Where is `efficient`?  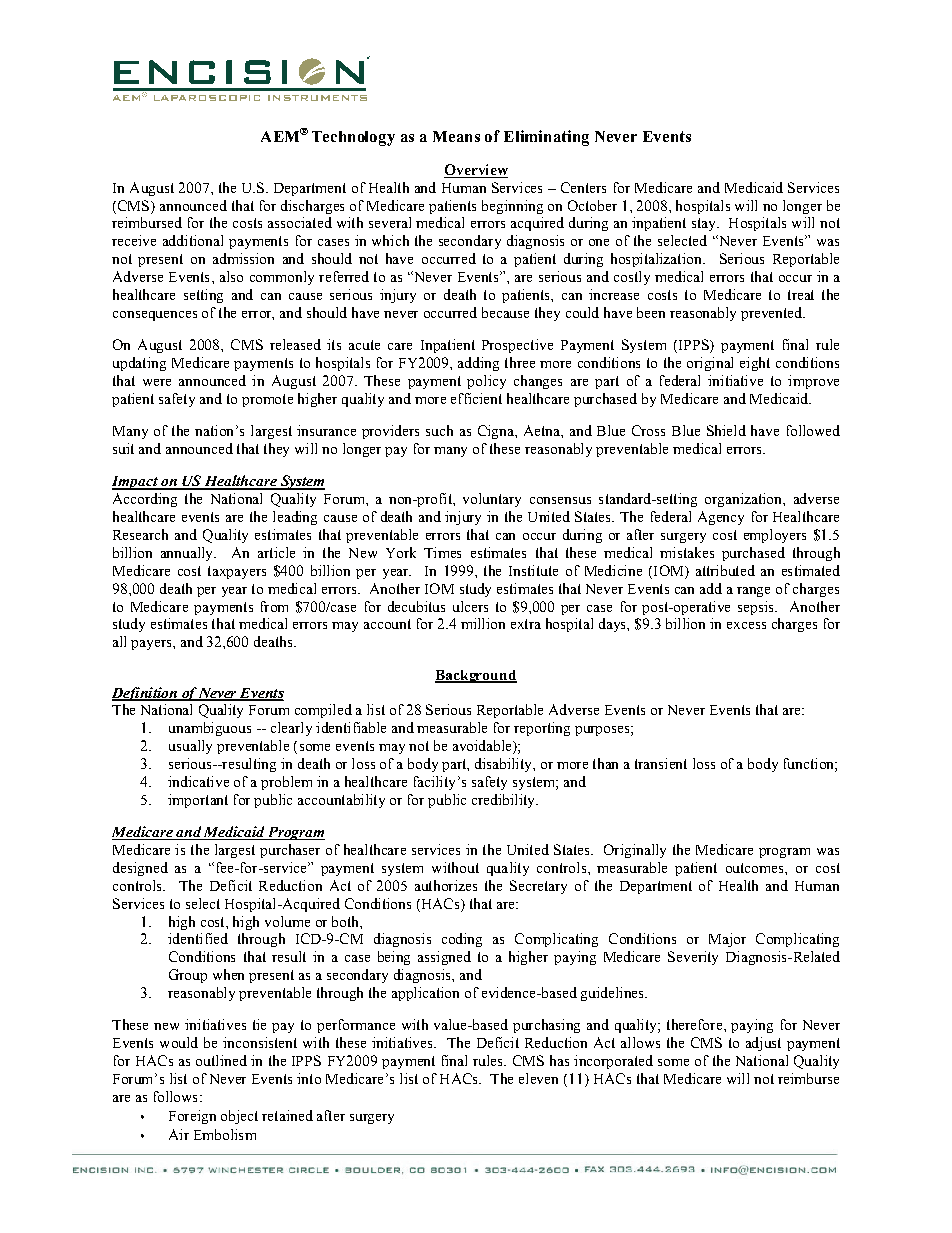
efficient is located at coordinates (476, 398).
